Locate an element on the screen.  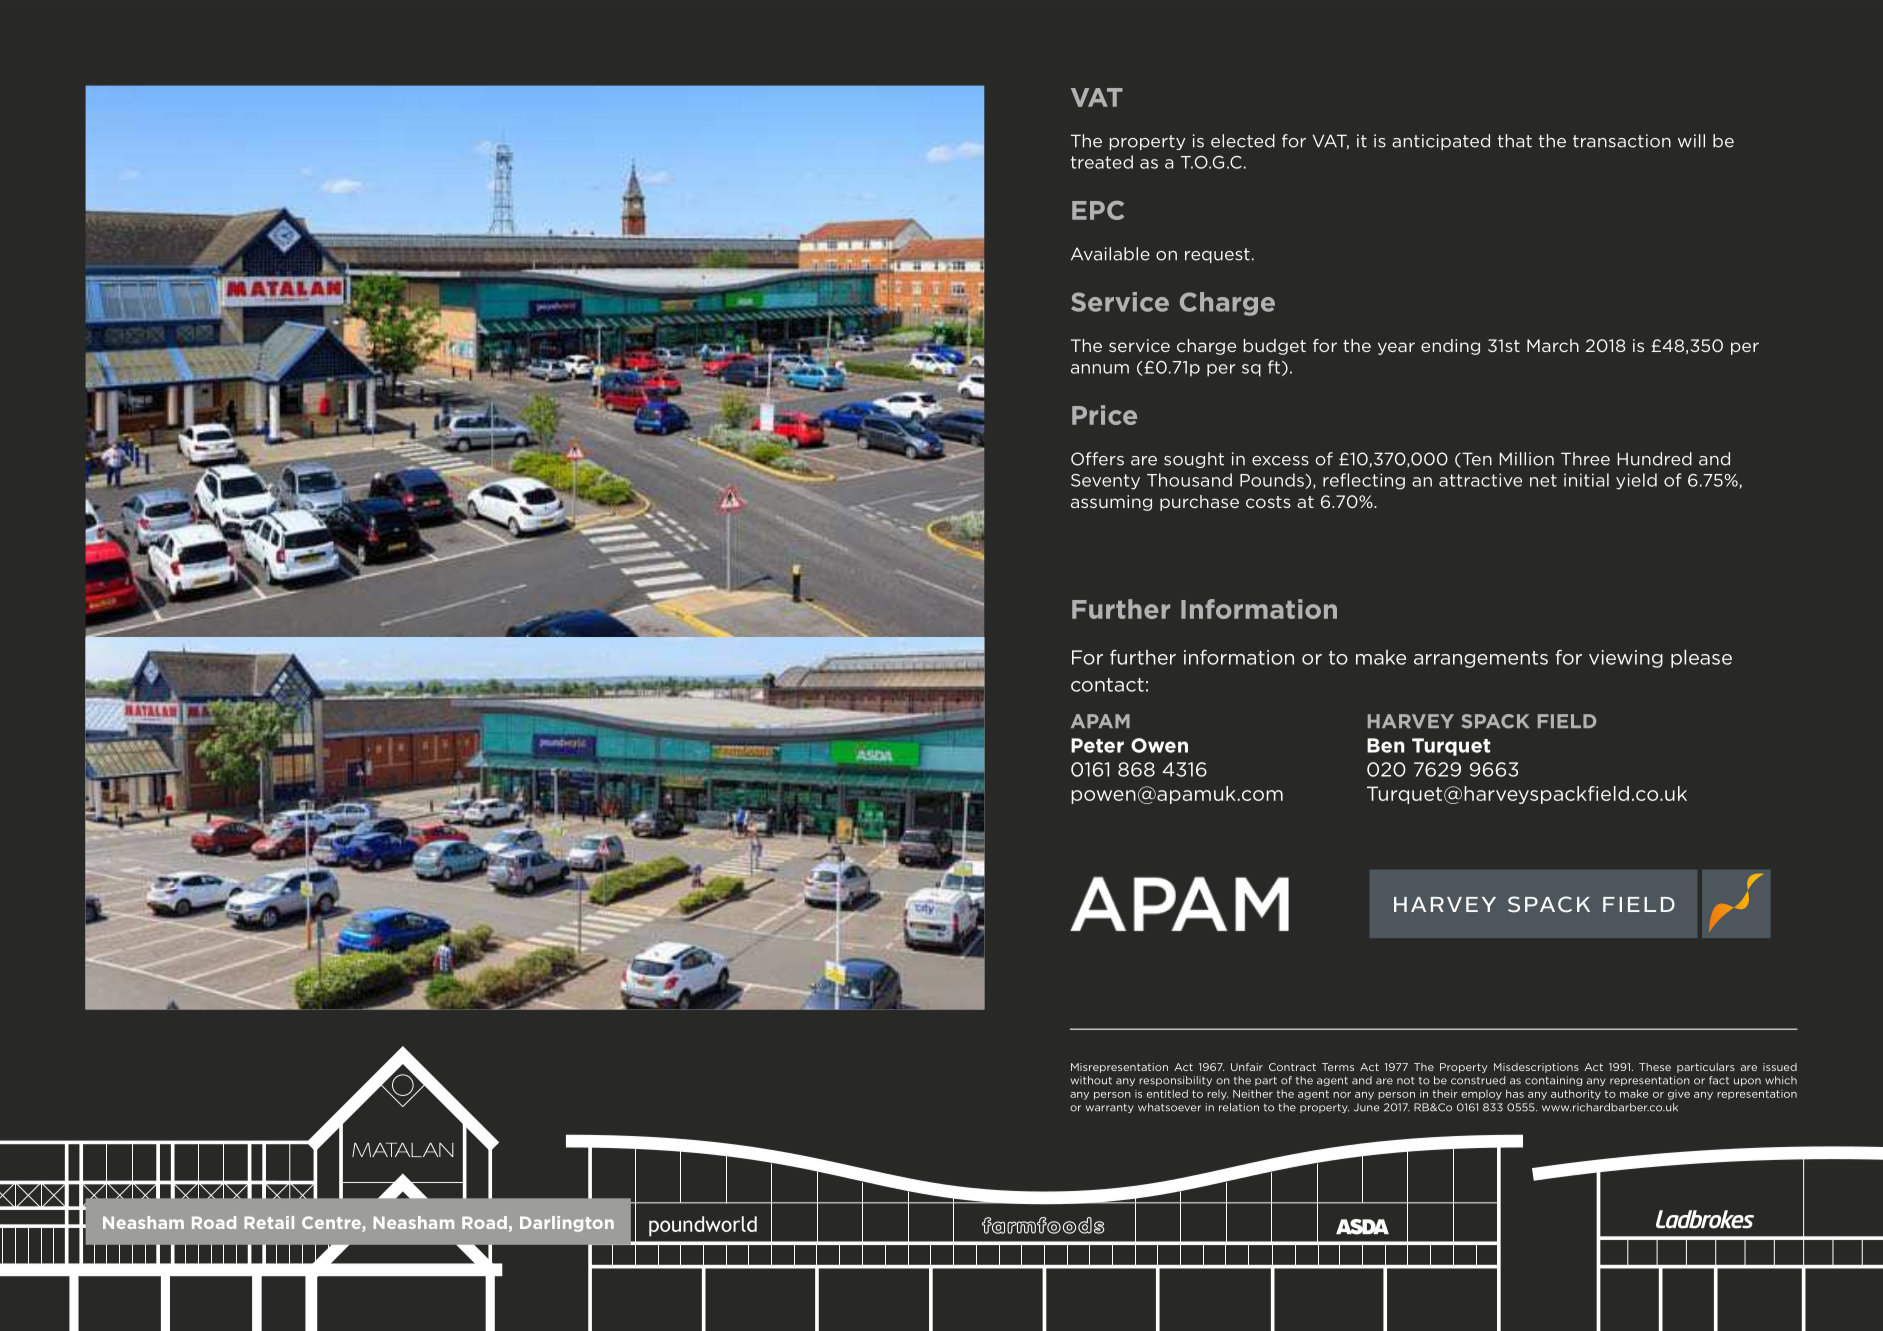
annum is located at coordinates (1100, 369).
